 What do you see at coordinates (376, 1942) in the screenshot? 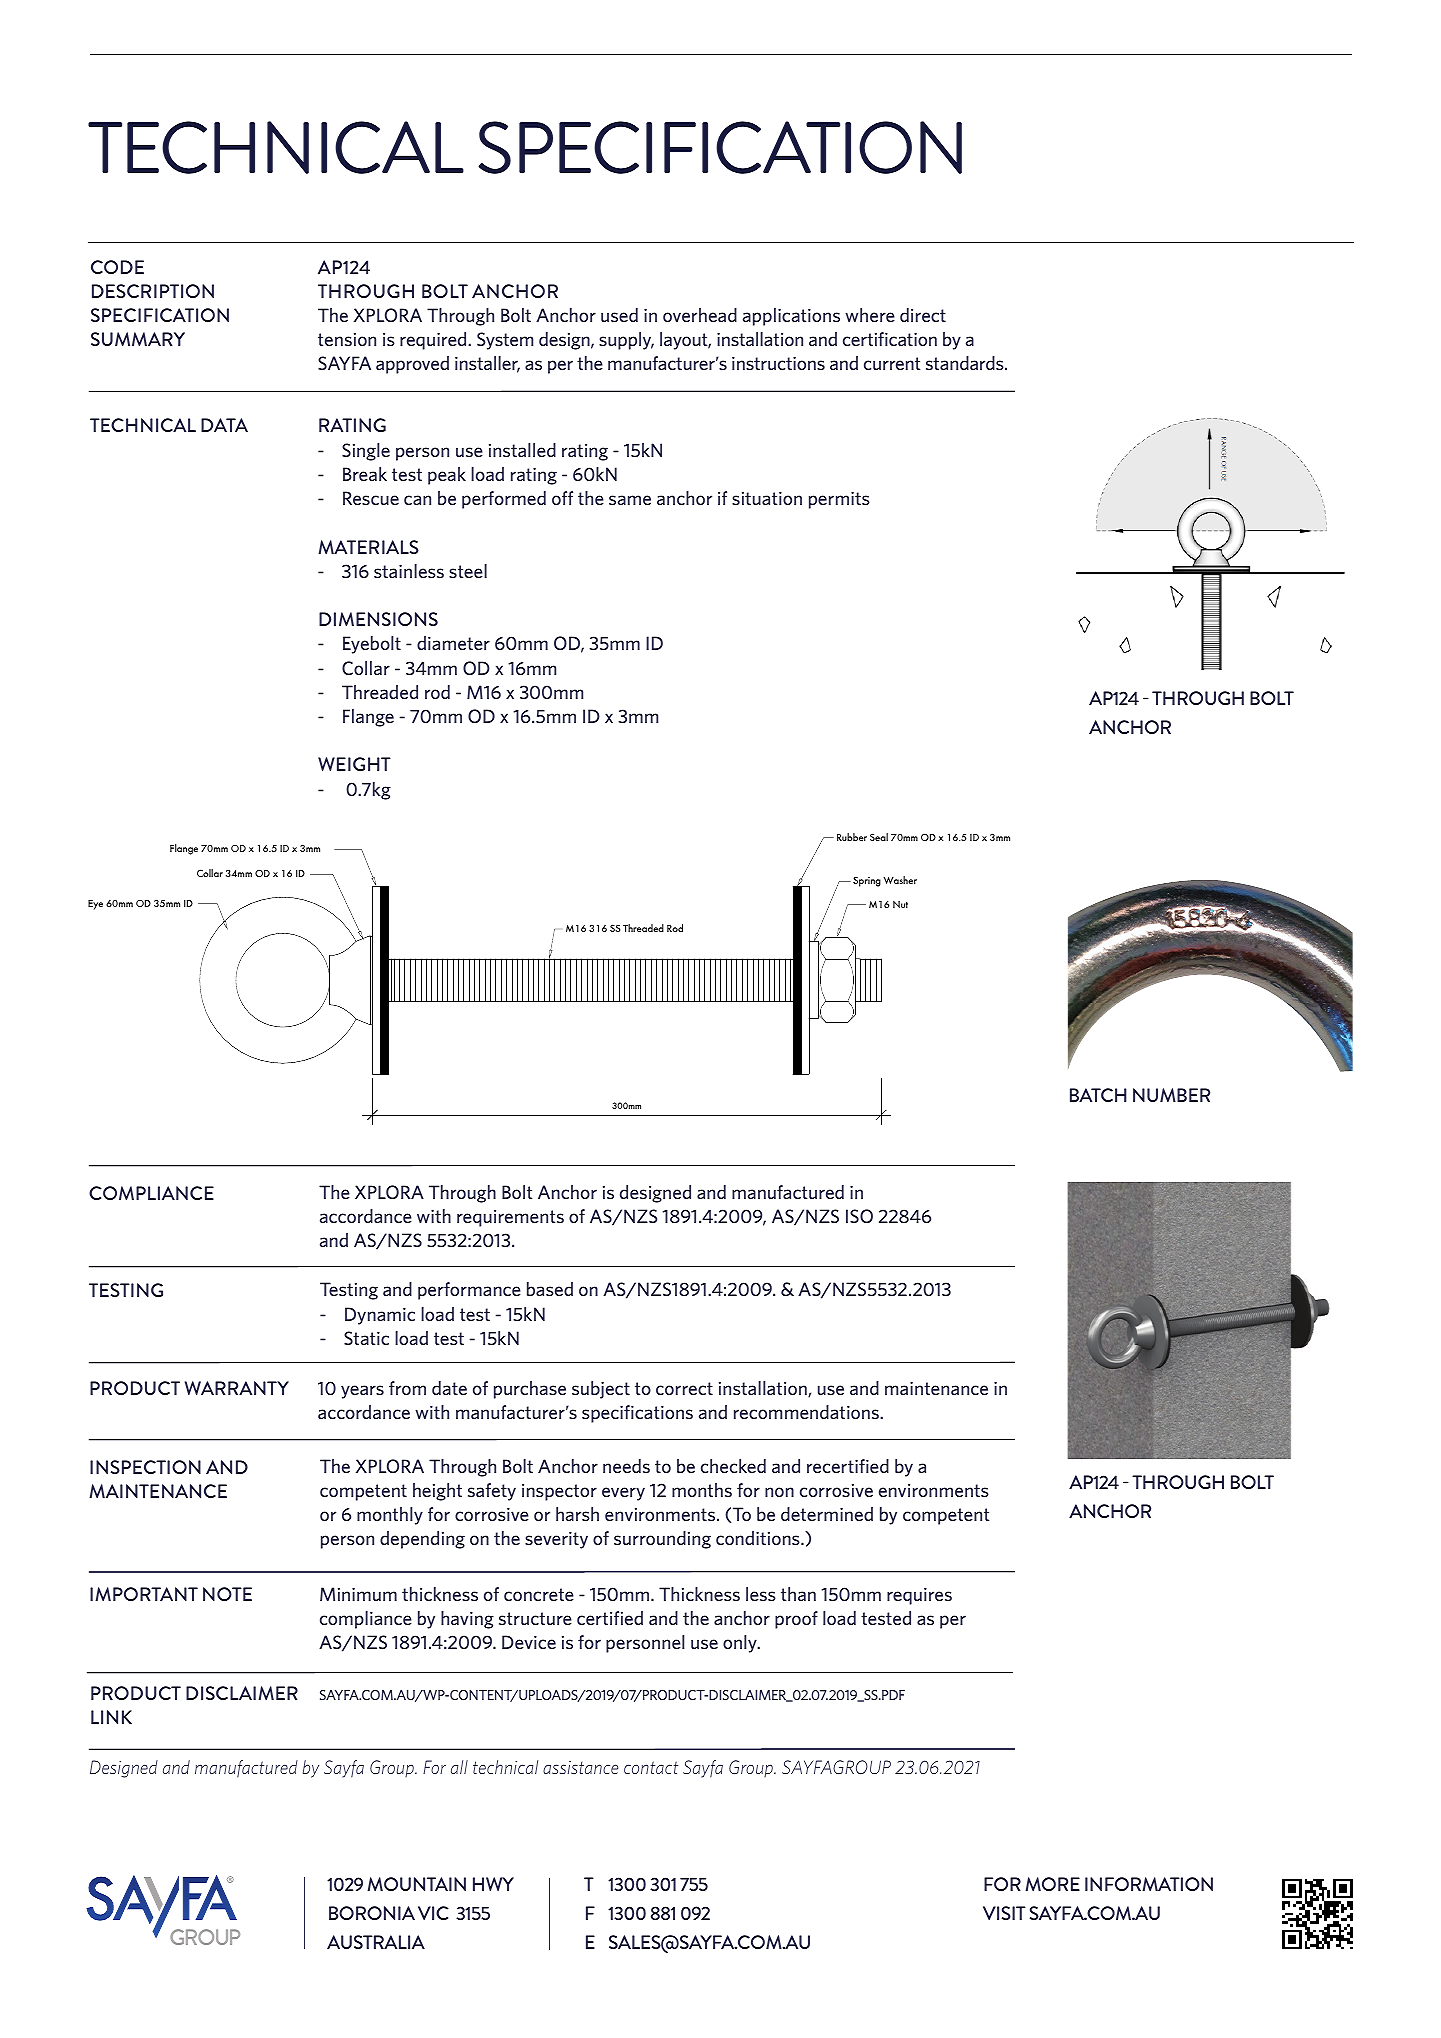
I see `AUSTRALIA` at bounding box center [376, 1942].
